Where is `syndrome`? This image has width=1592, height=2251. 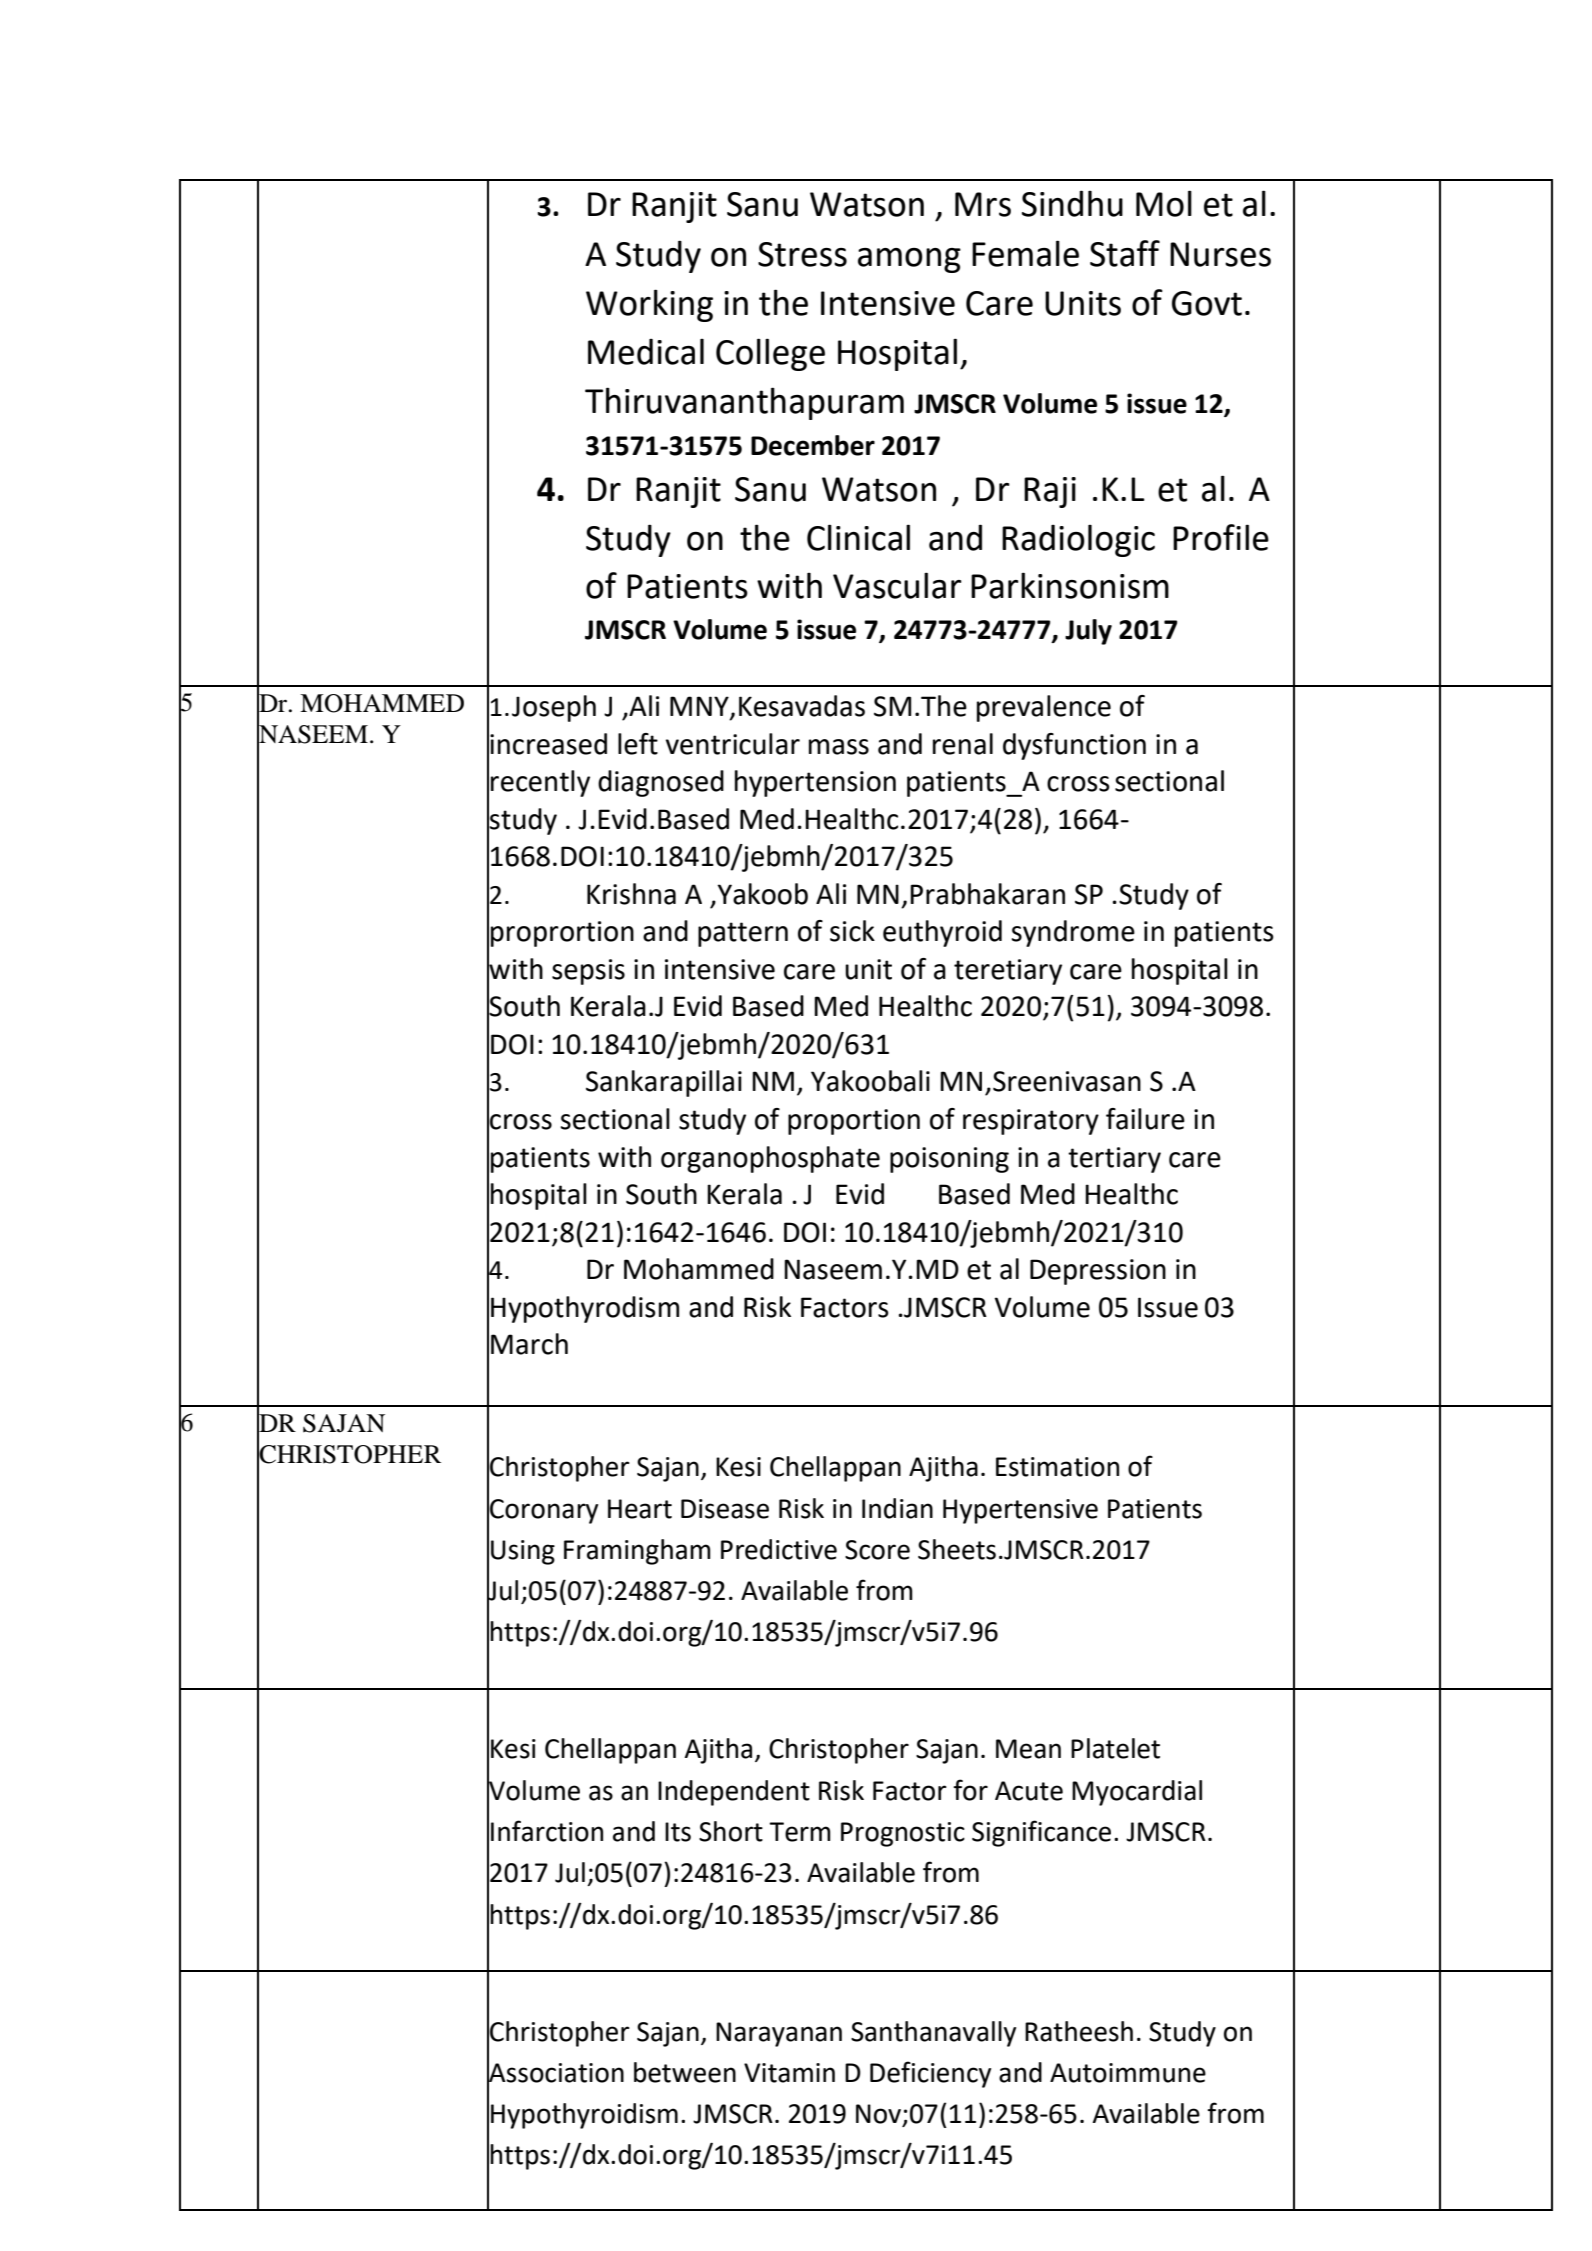 syndrome is located at coordinates (1073, 933).
